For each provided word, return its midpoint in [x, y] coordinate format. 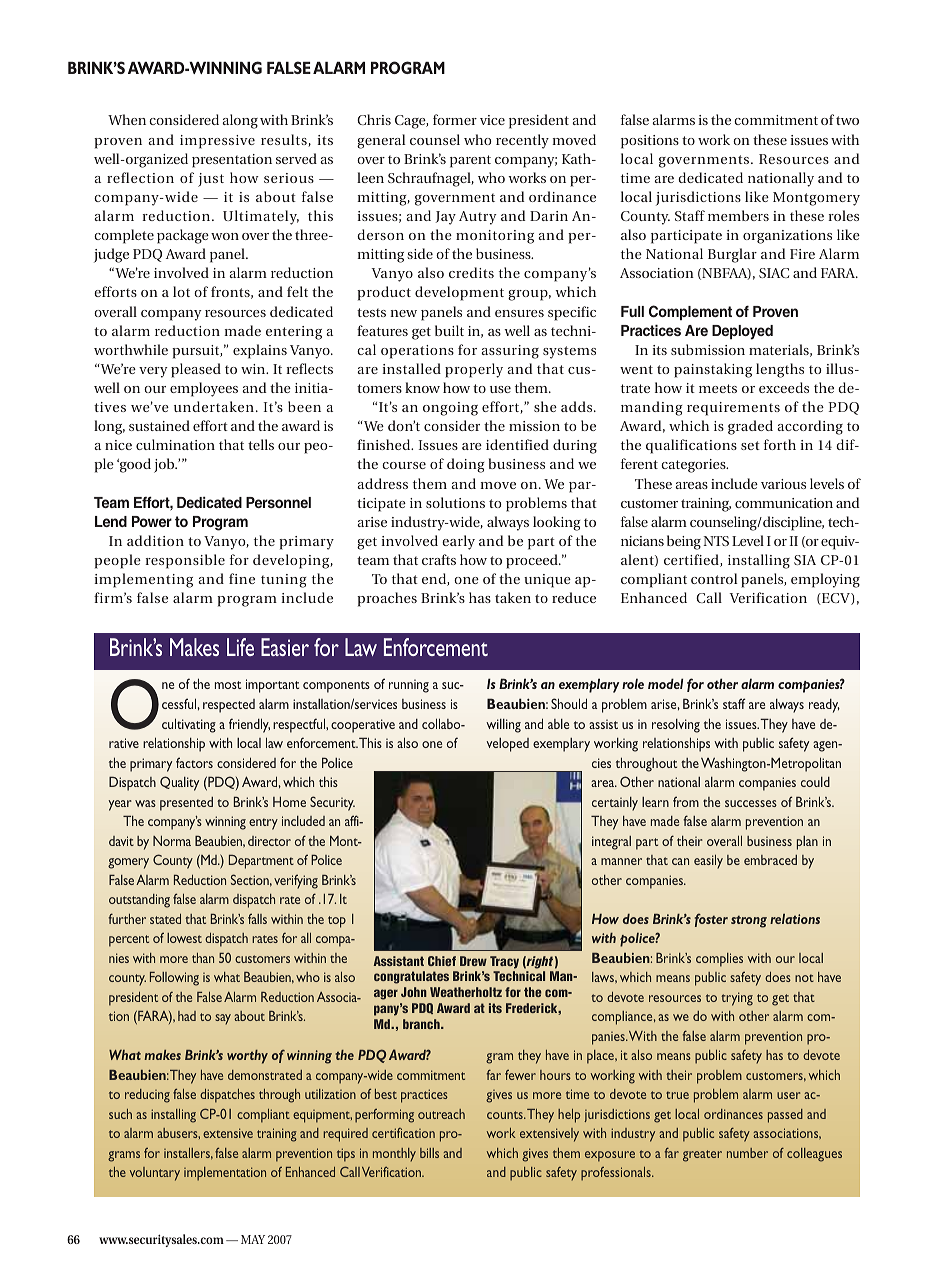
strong [749, 921]
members [738, 215]
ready [824, 706]
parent [470, 161]
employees [204, 389]
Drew [473, 961]
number [747, 1153]
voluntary [155, 1174]
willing [503, 726]
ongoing [450, 409]
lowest [184, 938]
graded [750, 427]
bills [429, 1153]
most [228, 685]
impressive [217, 142]
